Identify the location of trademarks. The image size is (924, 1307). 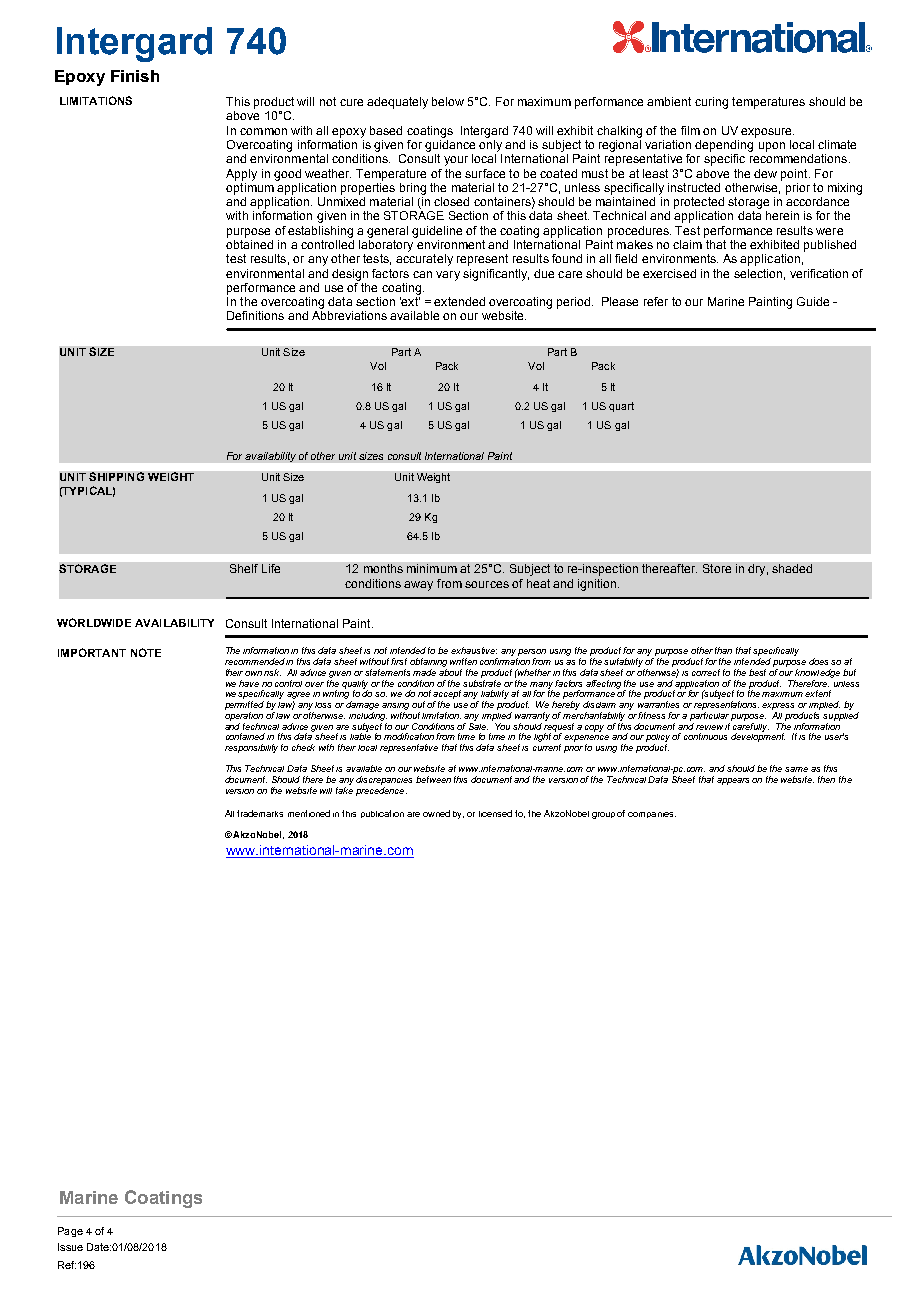
(260, 813).
